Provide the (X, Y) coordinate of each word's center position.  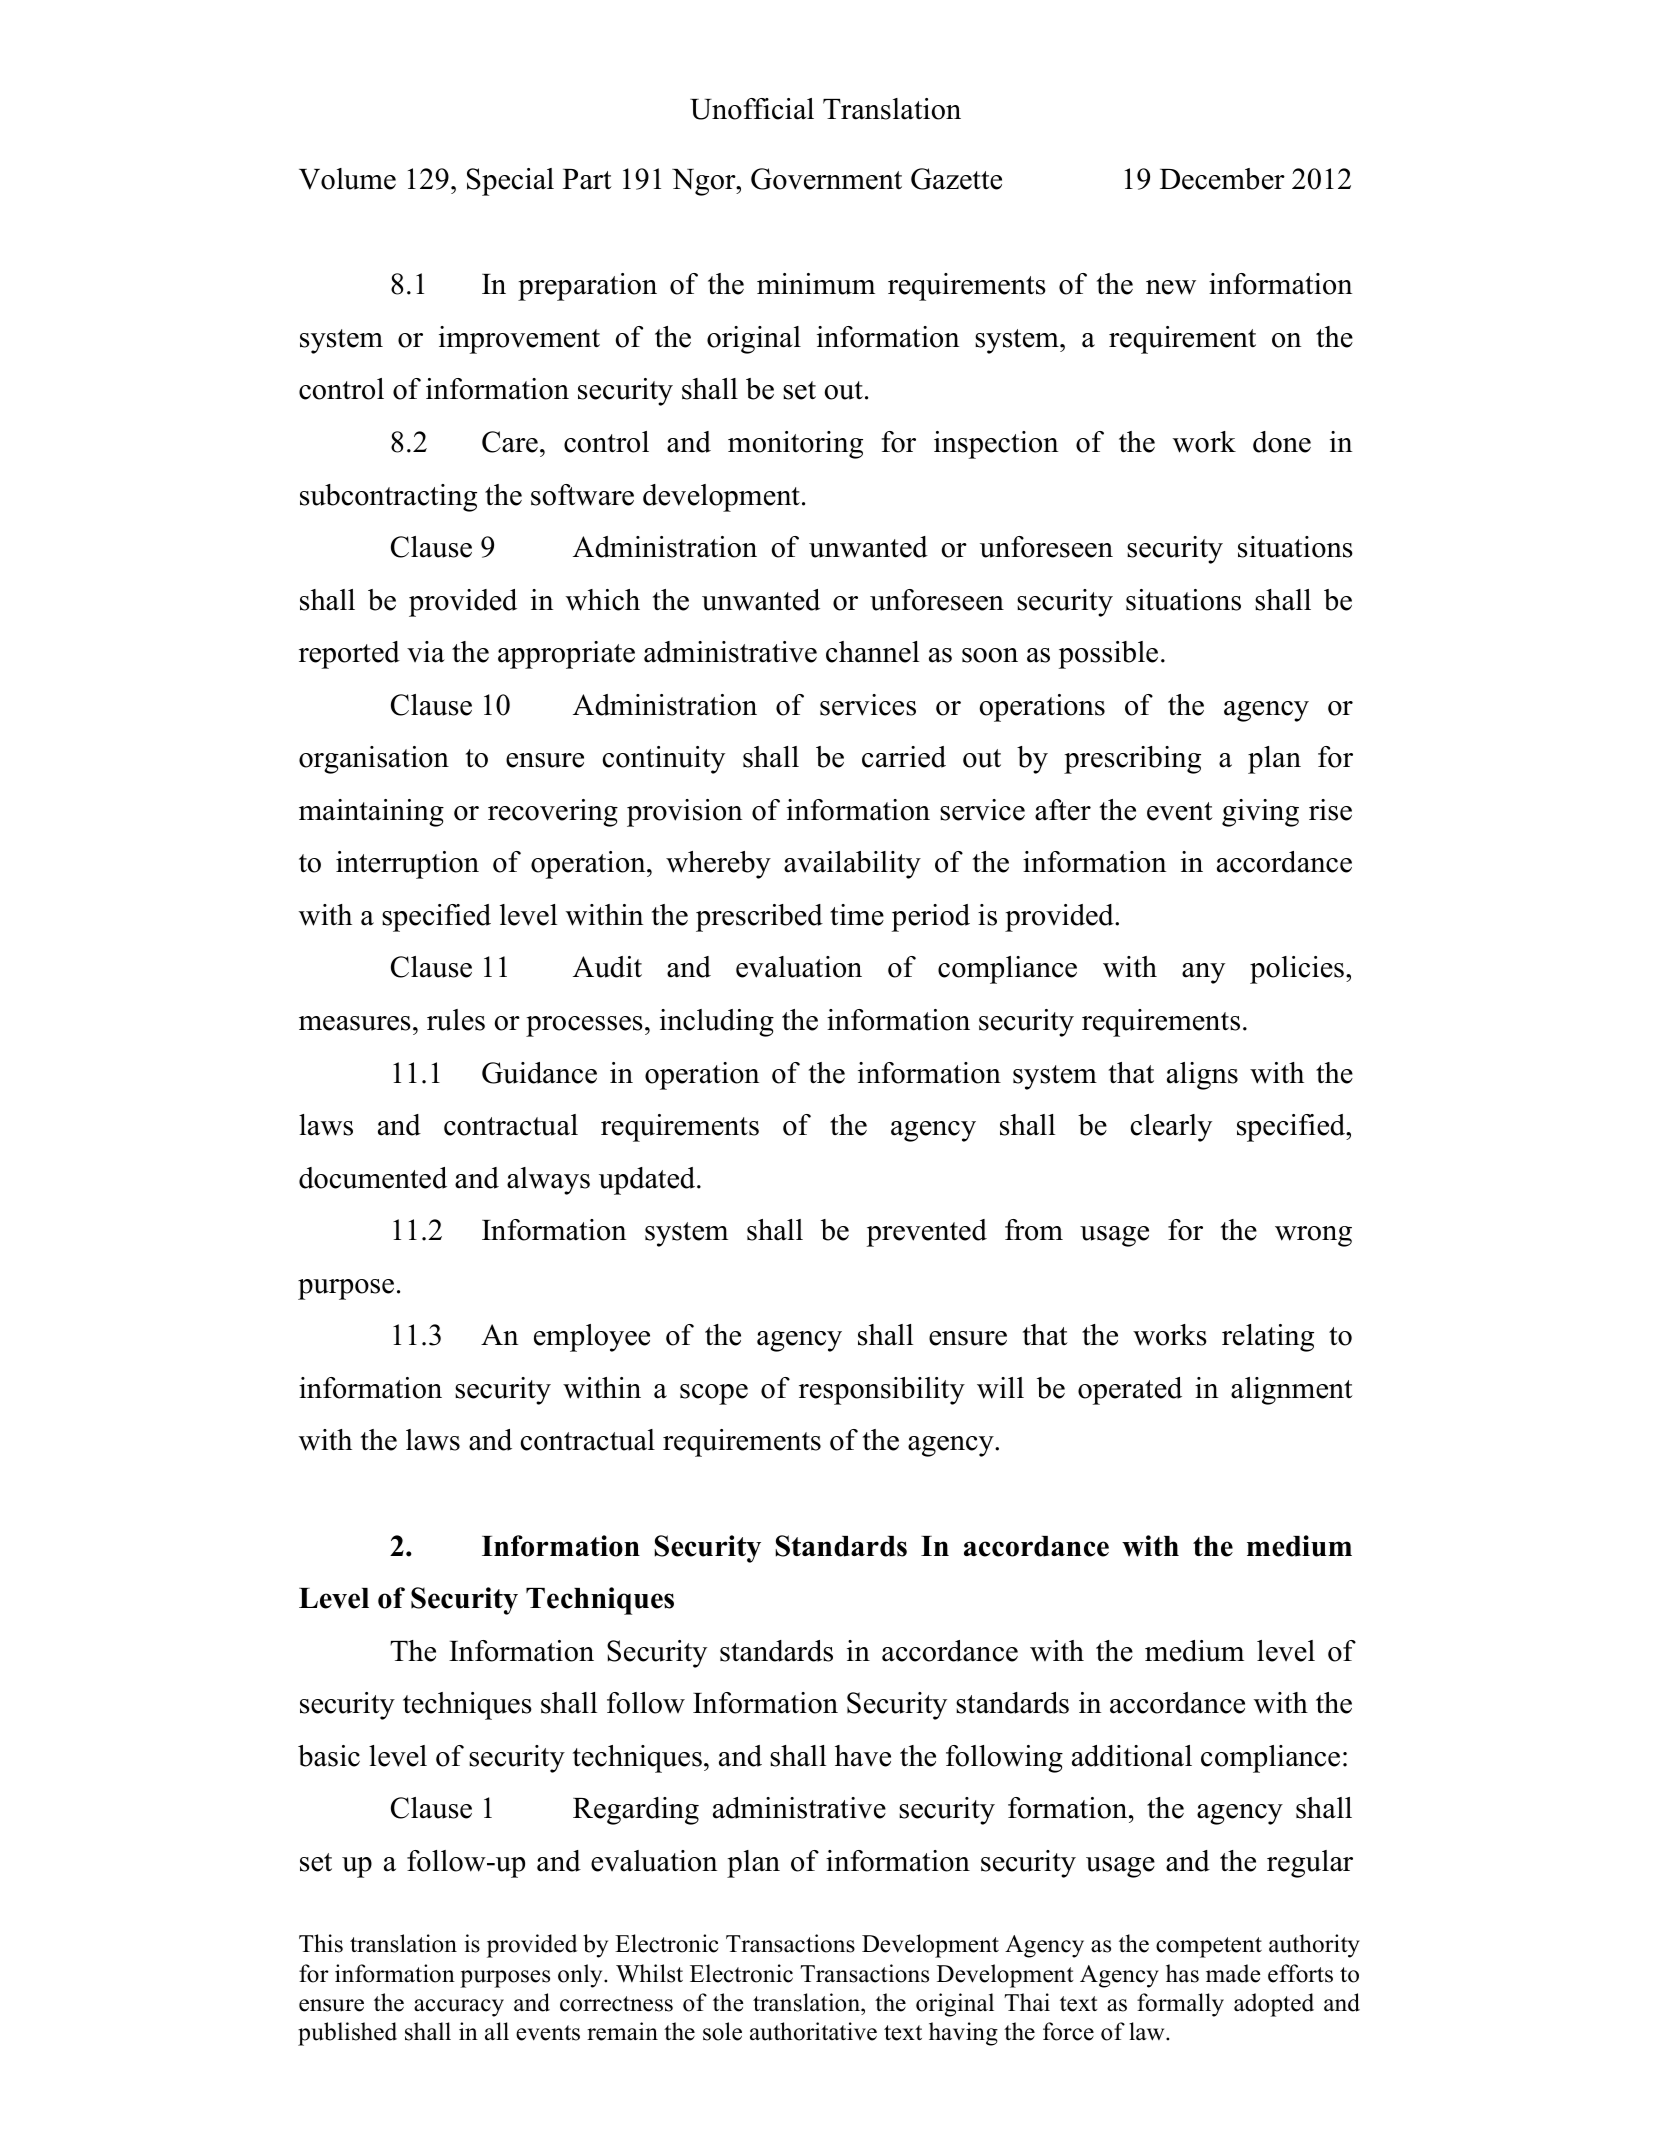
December (1222, 179)
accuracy (459, 2008)
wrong (1313, 1236)
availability (852, 865)
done (1282, 442)
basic (329, 1756)
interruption (407, 865)
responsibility (882, 1391)
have (863, 1756)
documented (373, 1178)
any (1203, 973)
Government (826, 179)
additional (1132, 1756)
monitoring (795, 445)
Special (510, 182)
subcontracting (388, 498)
